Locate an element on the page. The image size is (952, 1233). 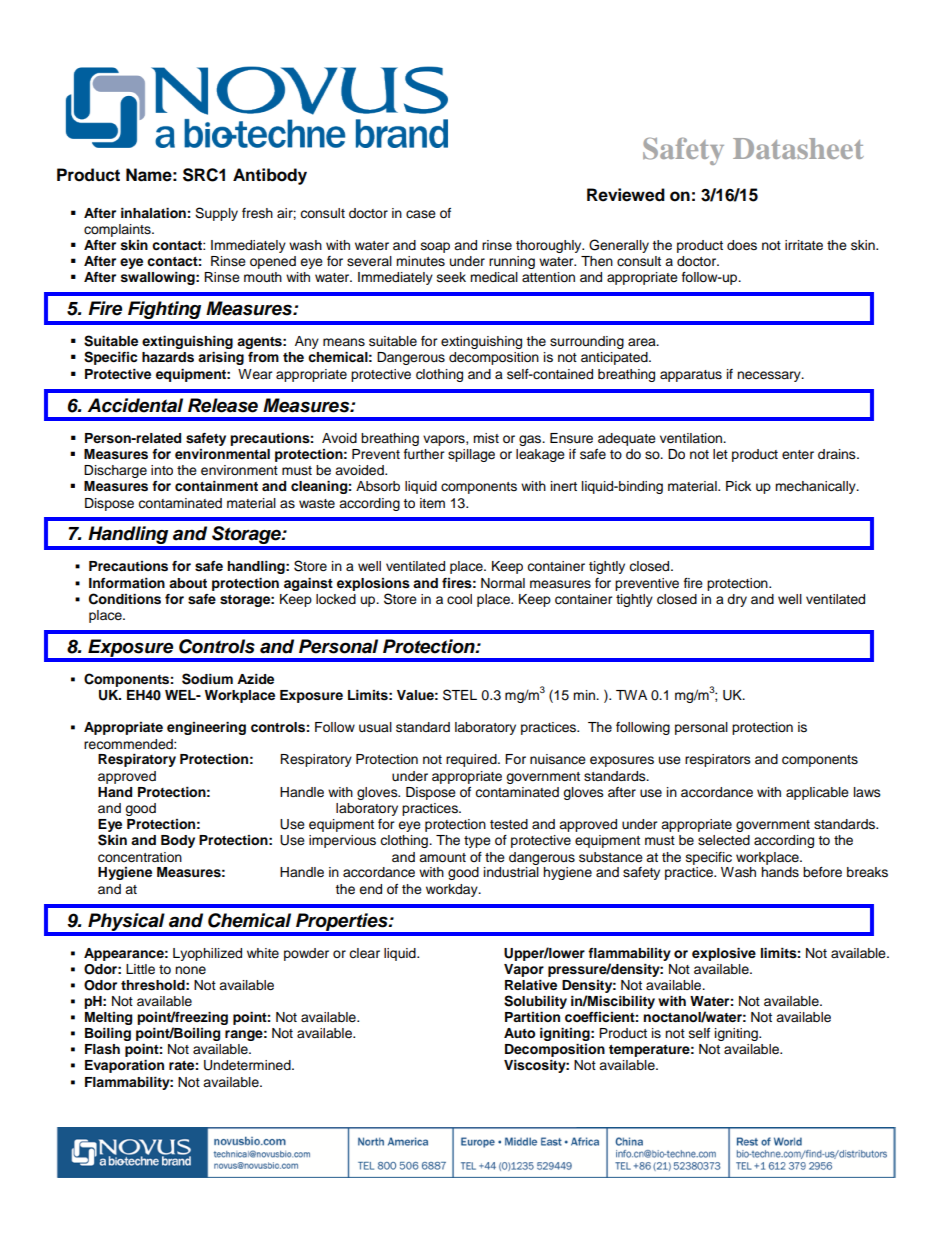
respirators is located at coordinates (718, 760).
